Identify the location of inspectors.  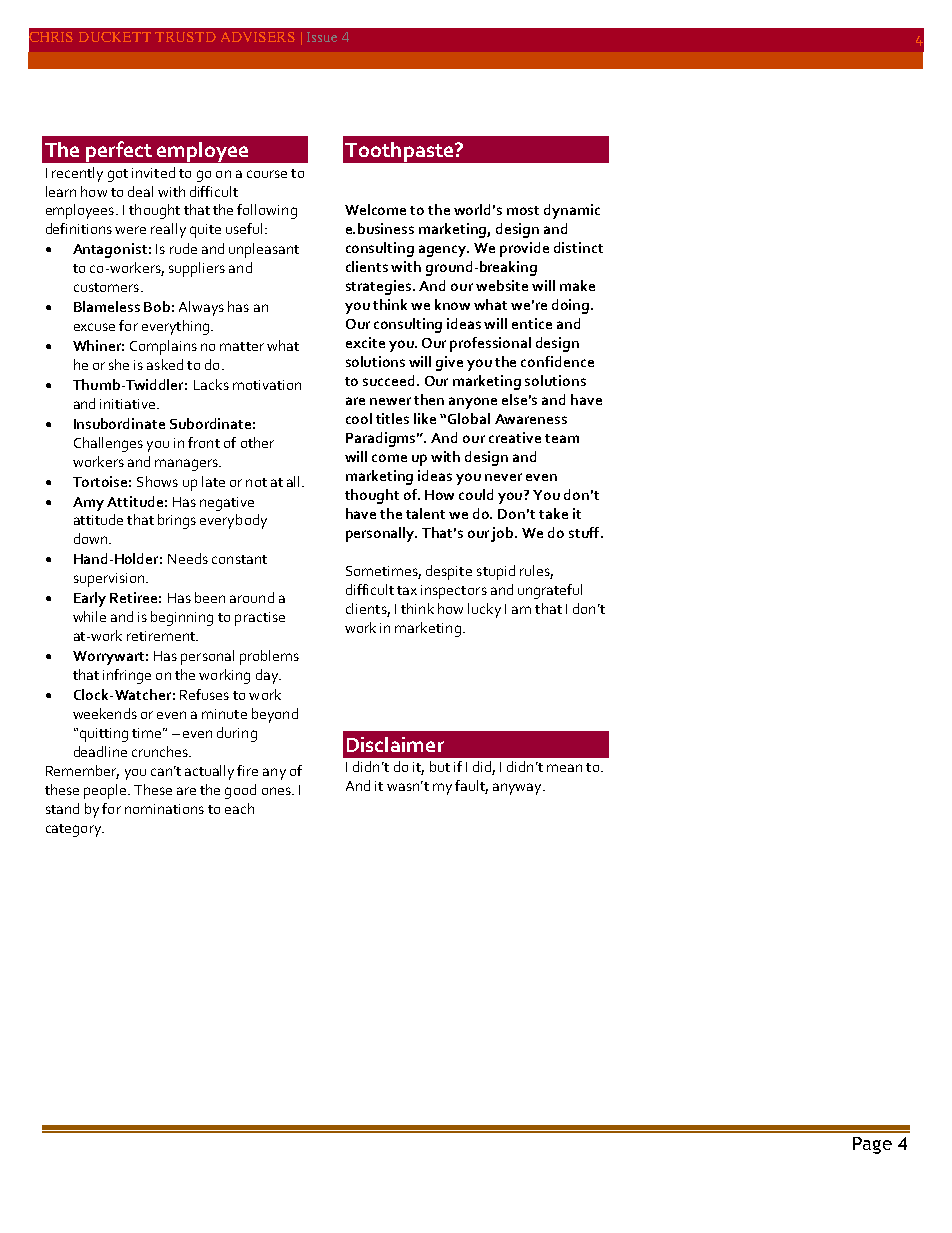
(454, 592).
